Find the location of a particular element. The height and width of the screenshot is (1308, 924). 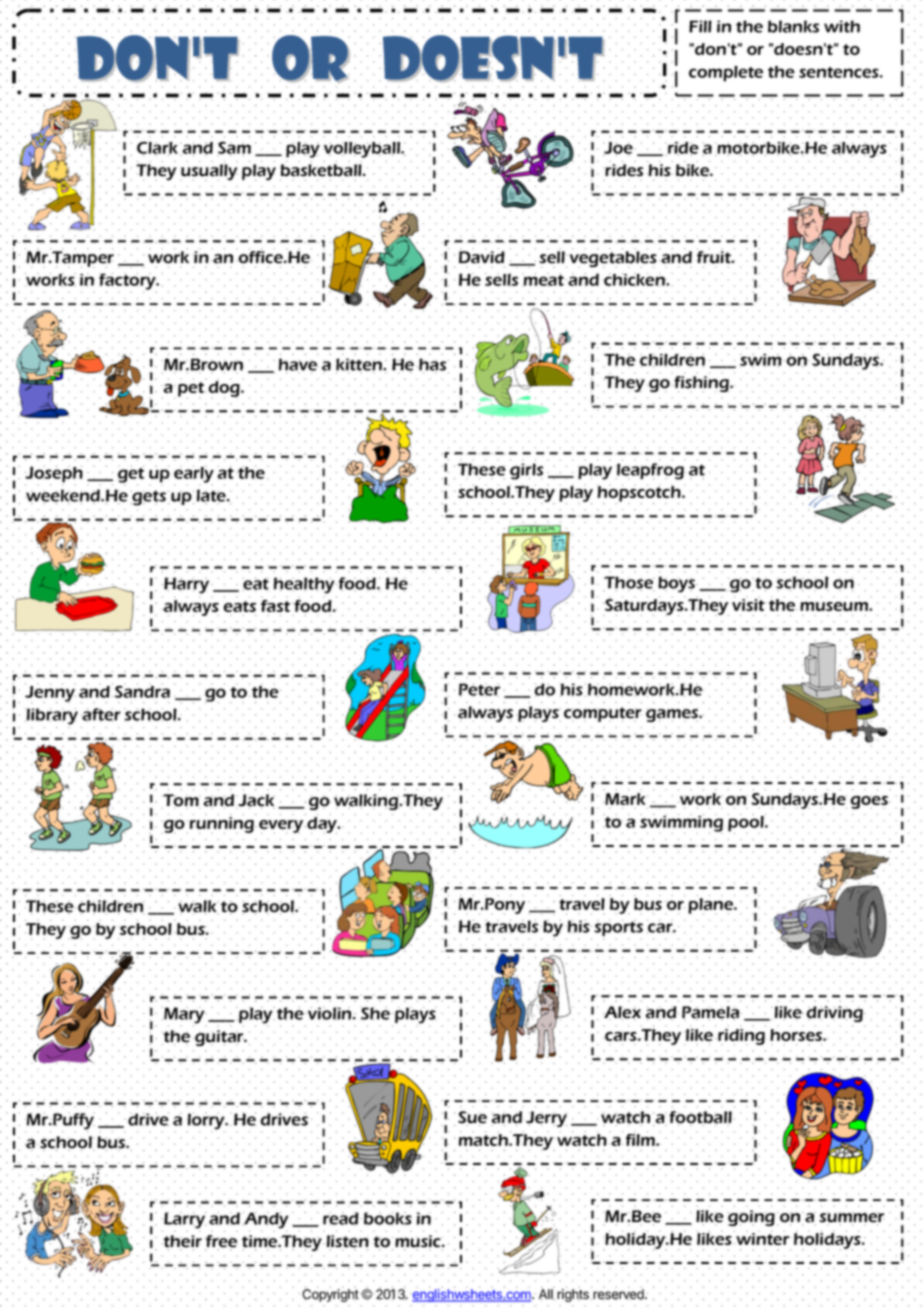

volleyball is located at coordinates (363, 150).
